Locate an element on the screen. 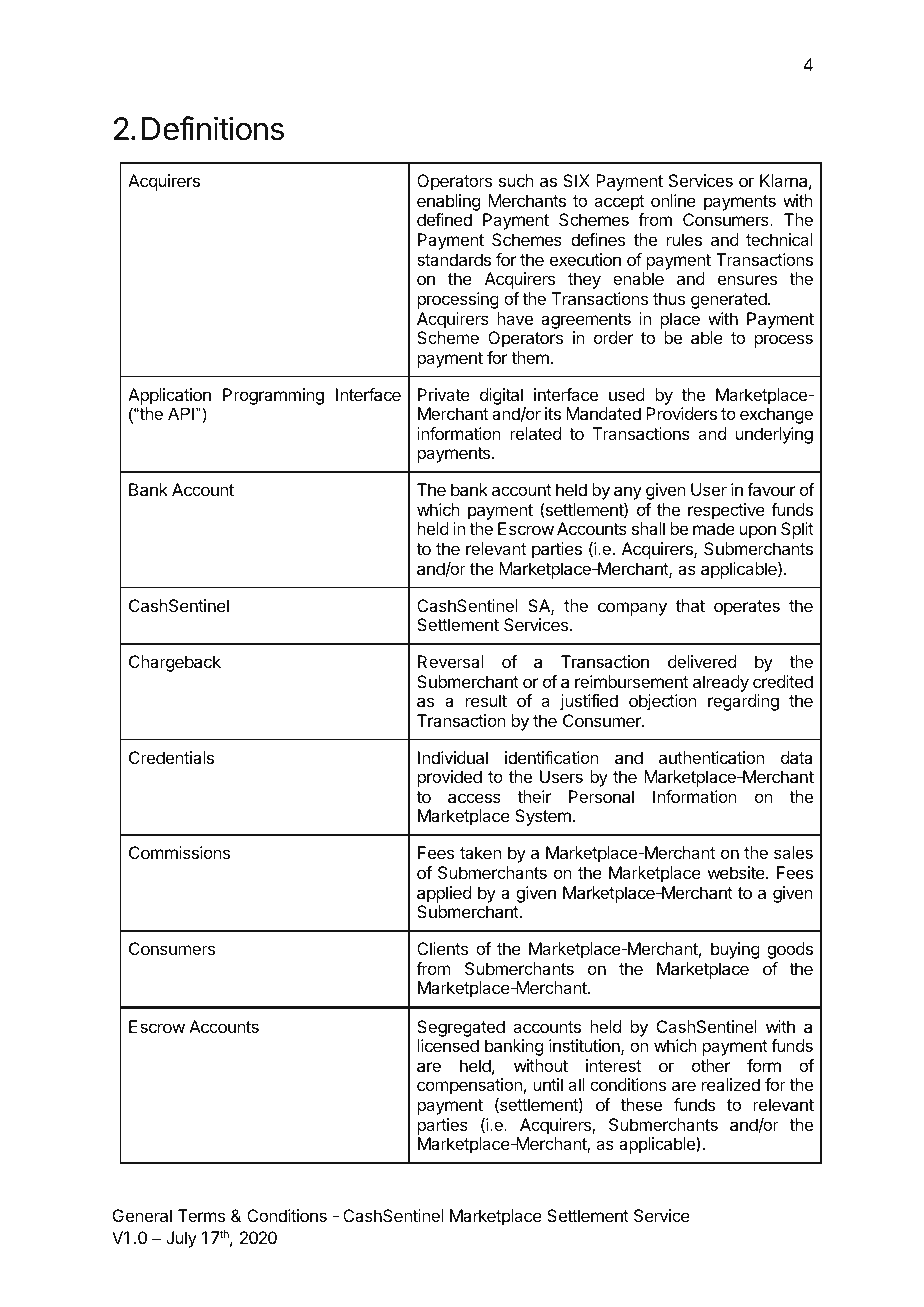  Terms is located at coordinates (201, 1215).
